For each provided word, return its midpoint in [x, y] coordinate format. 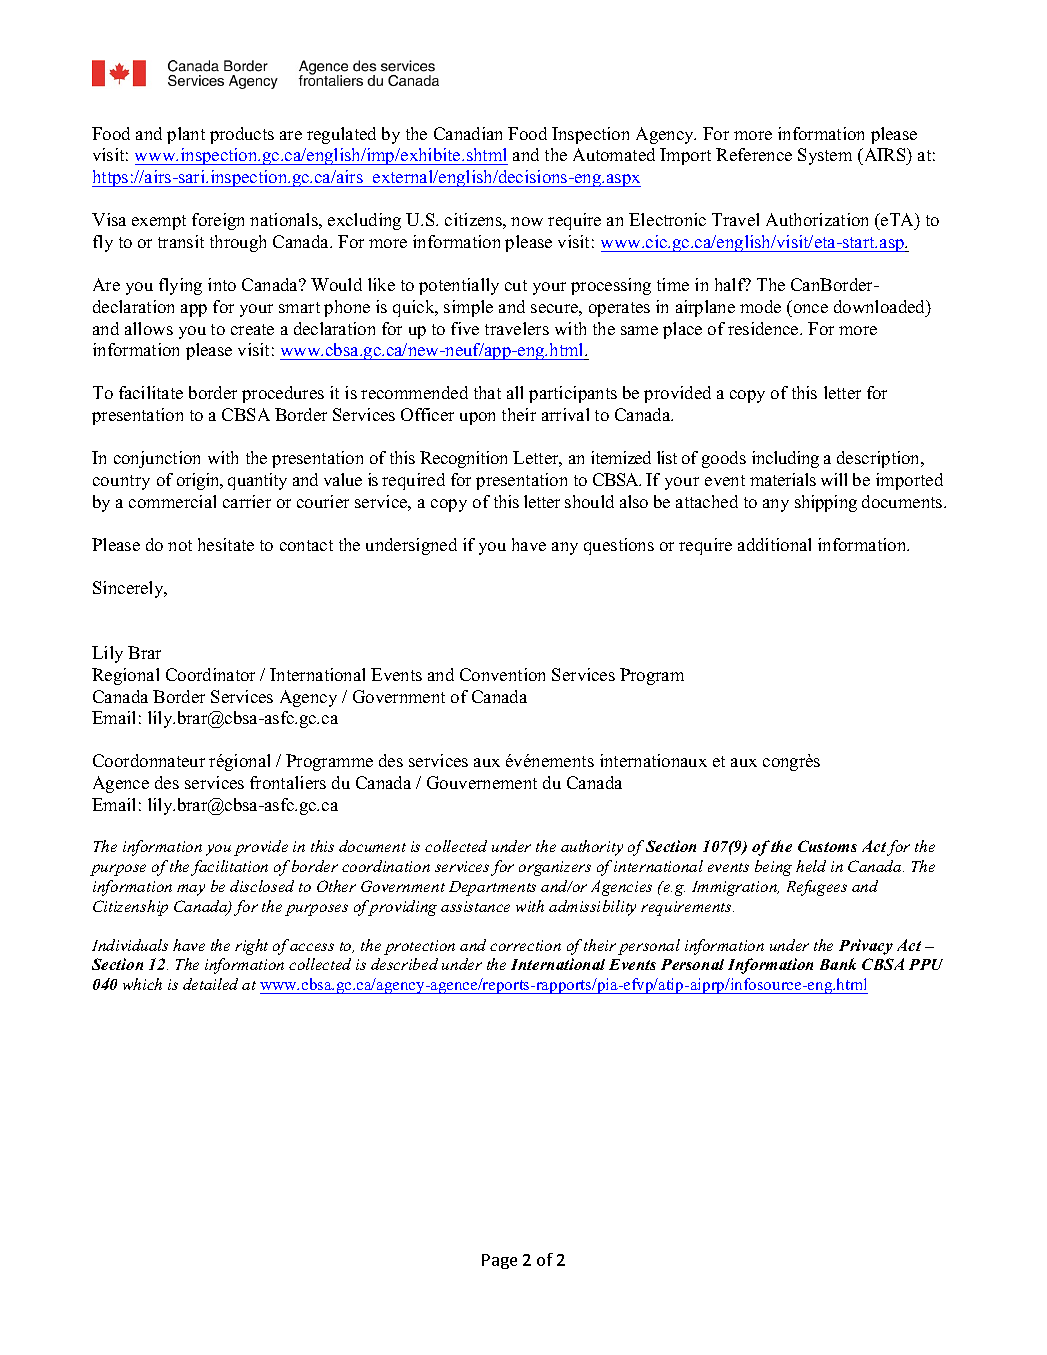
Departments [492, 888]
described [404, 964]
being [773, 868]
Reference [754, 154]
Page [499, 1261]
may [191, 890]
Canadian [468, 133]
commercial [172, 501]
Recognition [463, 459]
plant [186, 135]
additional [774, 544]
